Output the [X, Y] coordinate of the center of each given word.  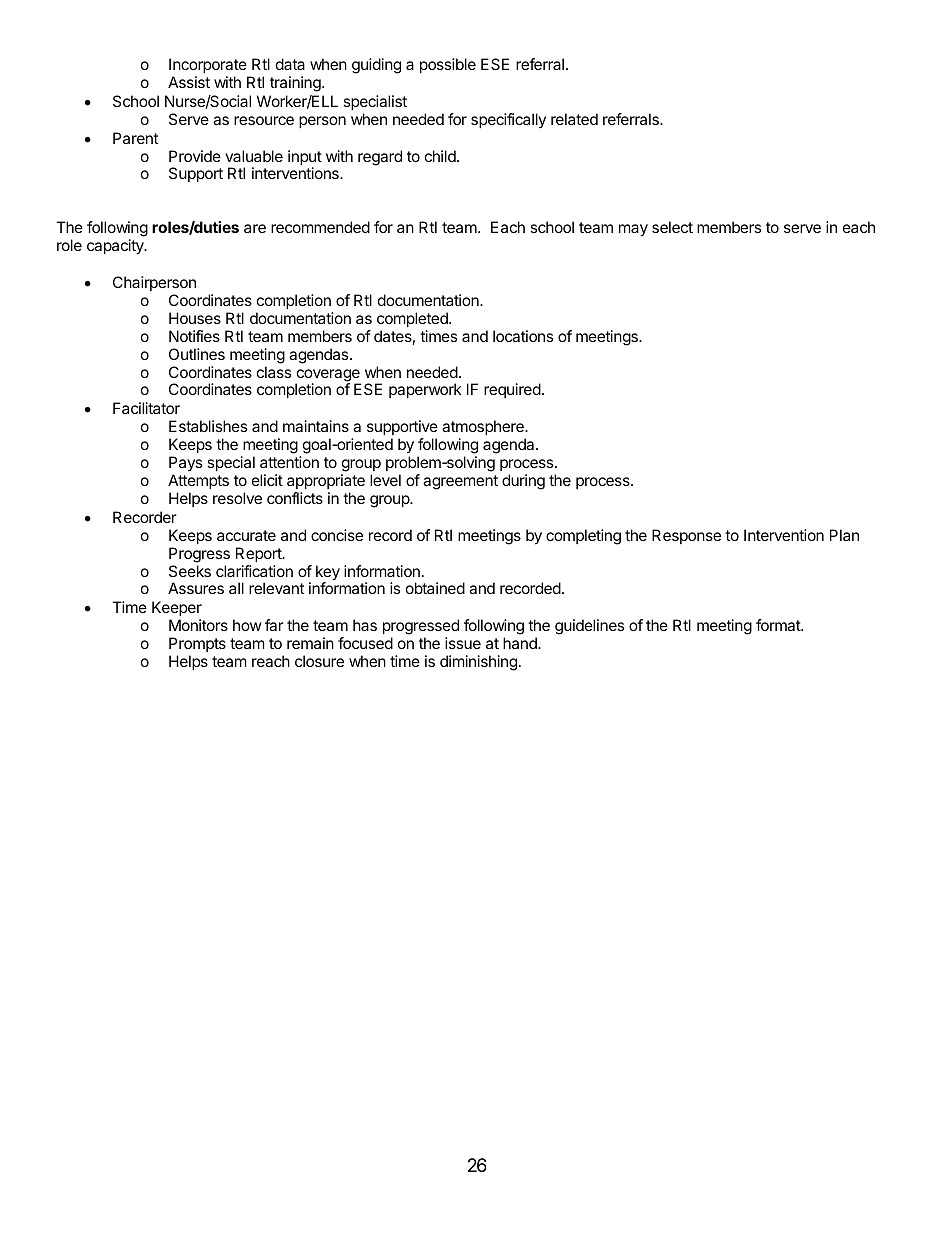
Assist [189, 82]
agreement [460, 482]
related [574, 119]
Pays [185, 463]
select [672, 227]
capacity [116, 247]
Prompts [197, 644]
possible [448, 65]
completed [413, 319]
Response [686, 536]
